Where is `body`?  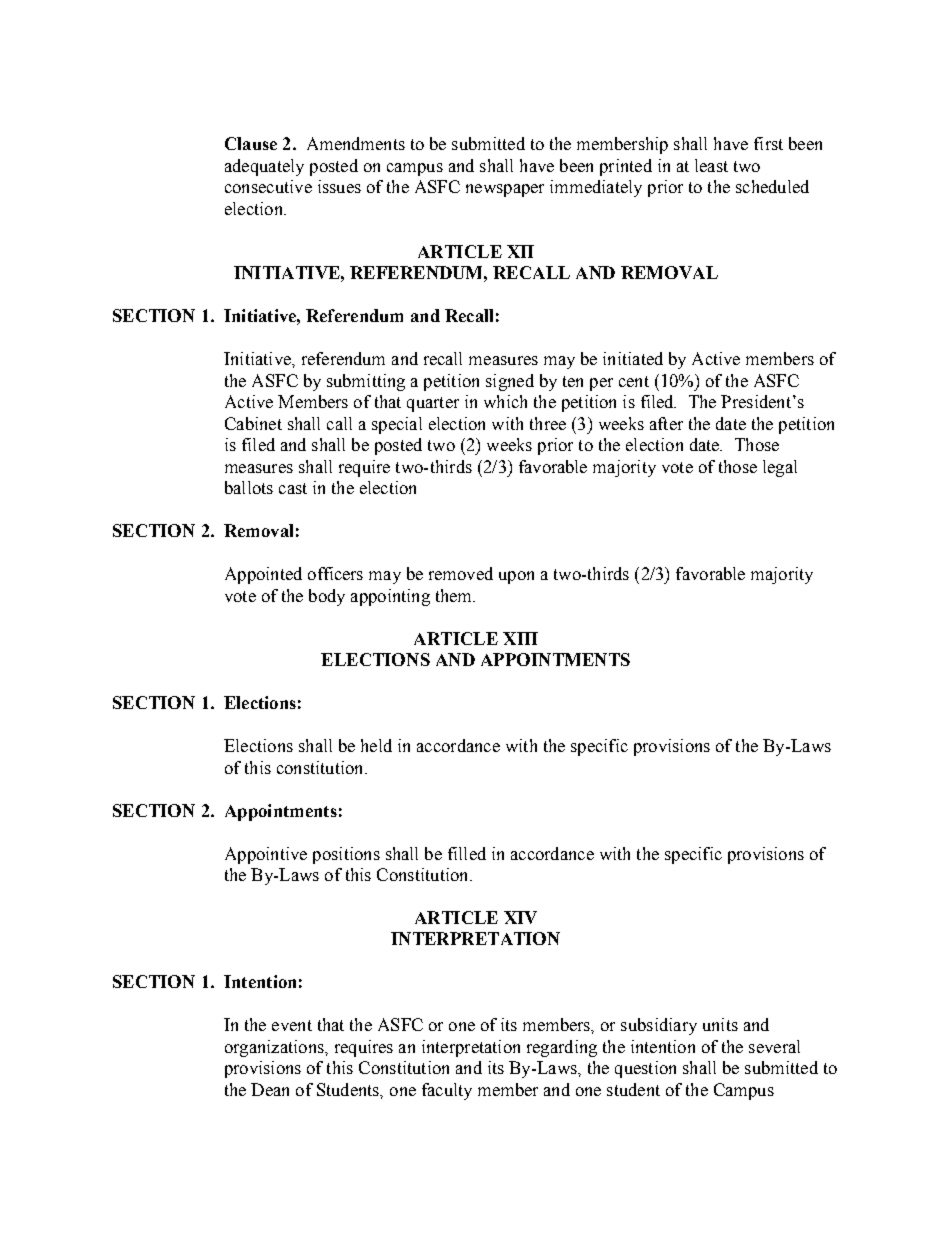
body is located at coordinates (327, 597).
